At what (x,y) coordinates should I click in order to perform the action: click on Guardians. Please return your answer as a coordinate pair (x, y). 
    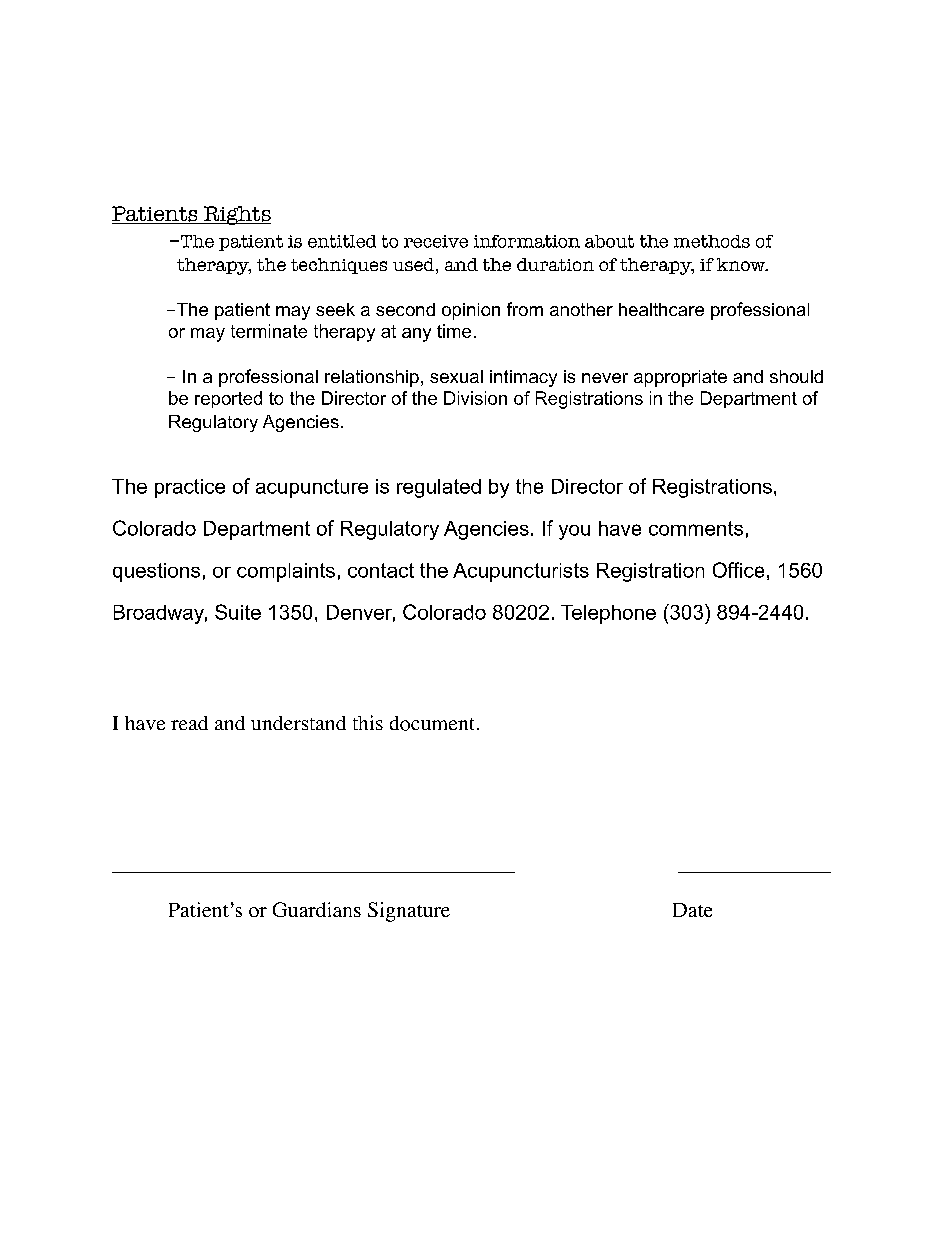
    Looking at the image, I should click on (317, 909).
